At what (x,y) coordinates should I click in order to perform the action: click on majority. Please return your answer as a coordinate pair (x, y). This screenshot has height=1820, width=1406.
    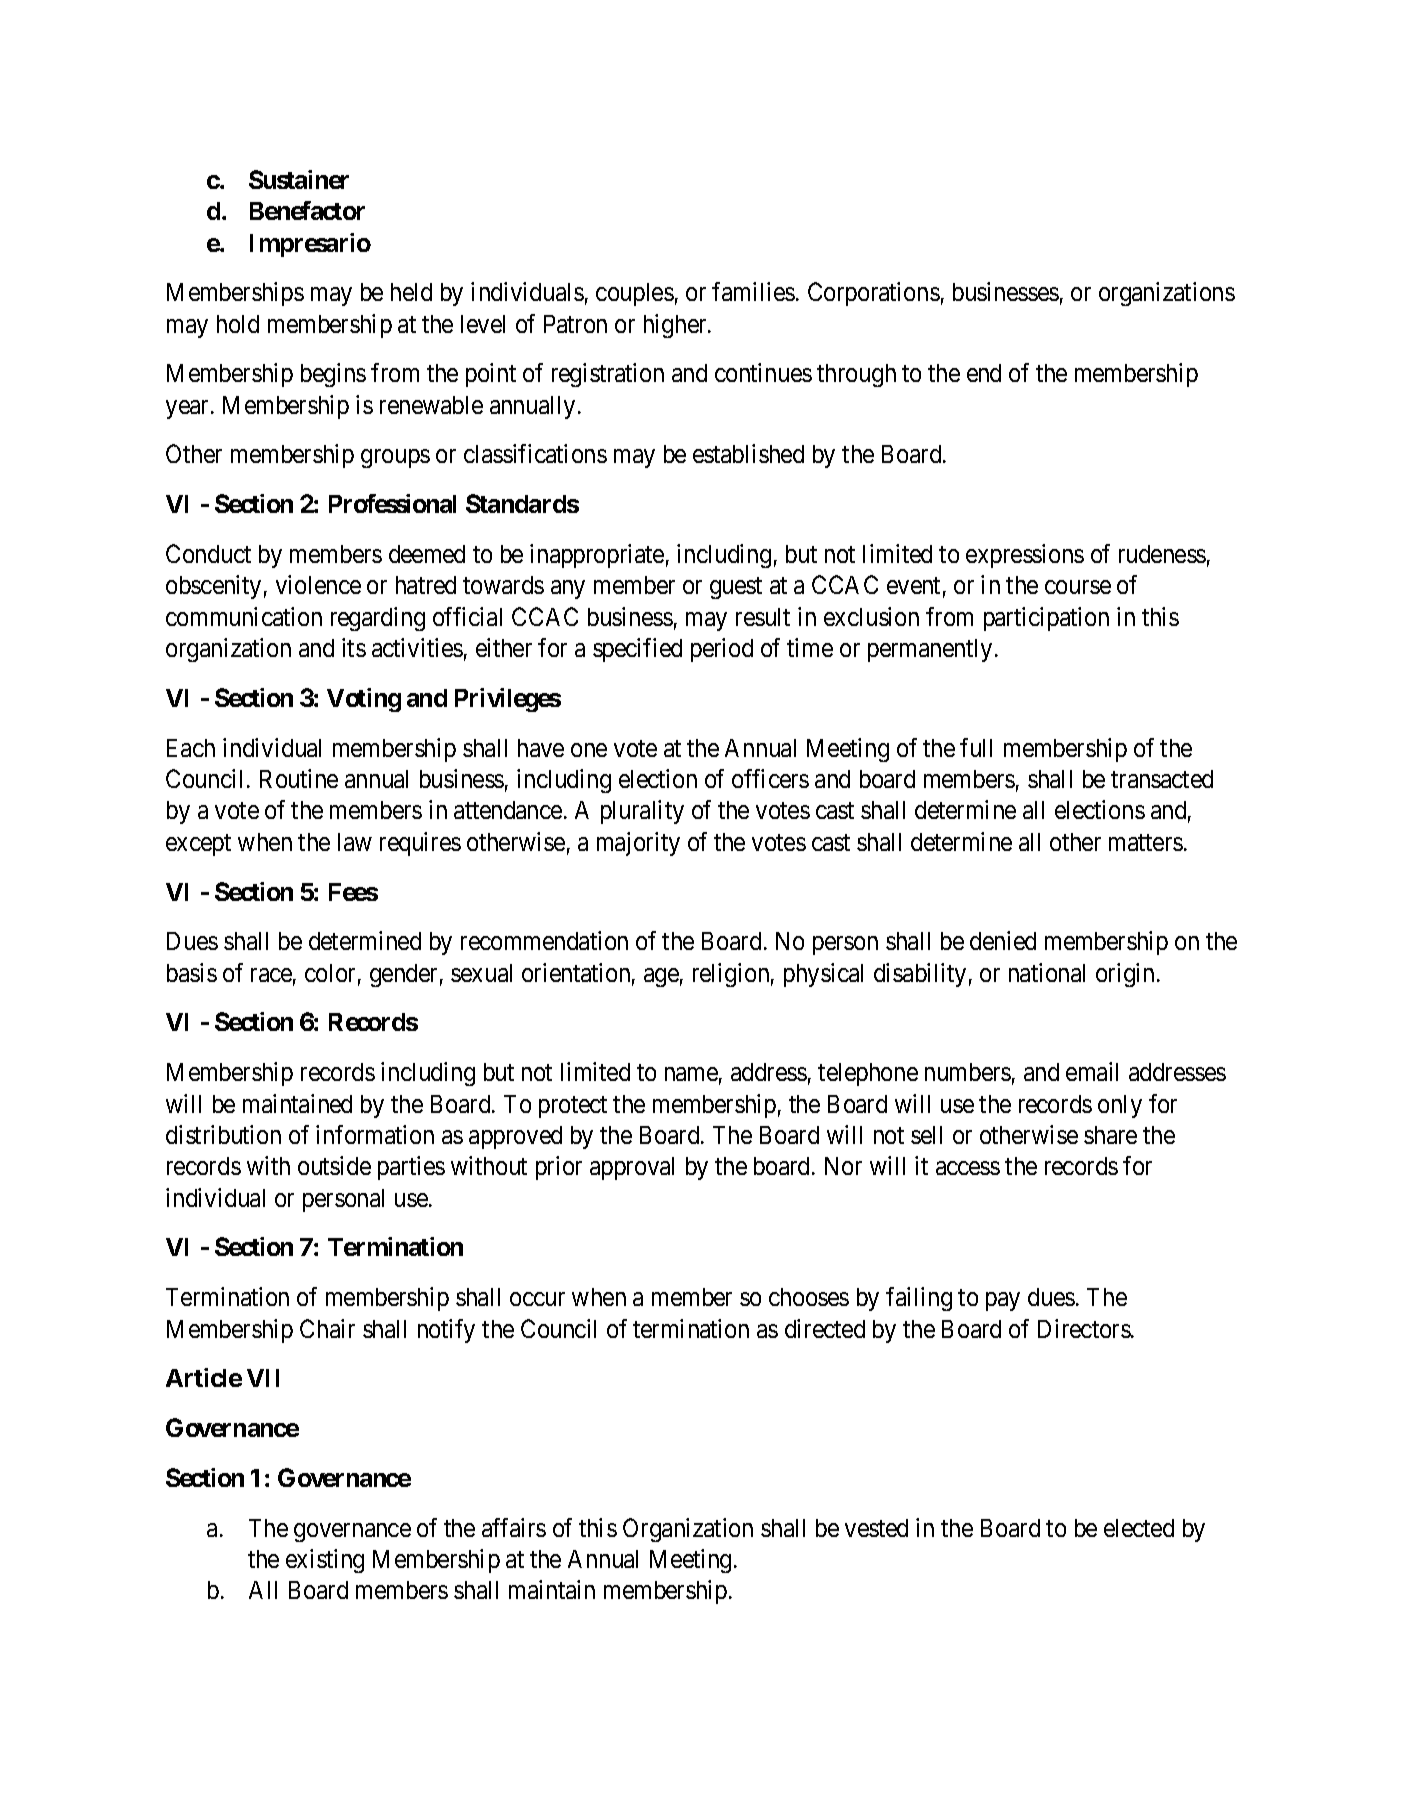
    Looking at the image, I should click on (638, 844).
